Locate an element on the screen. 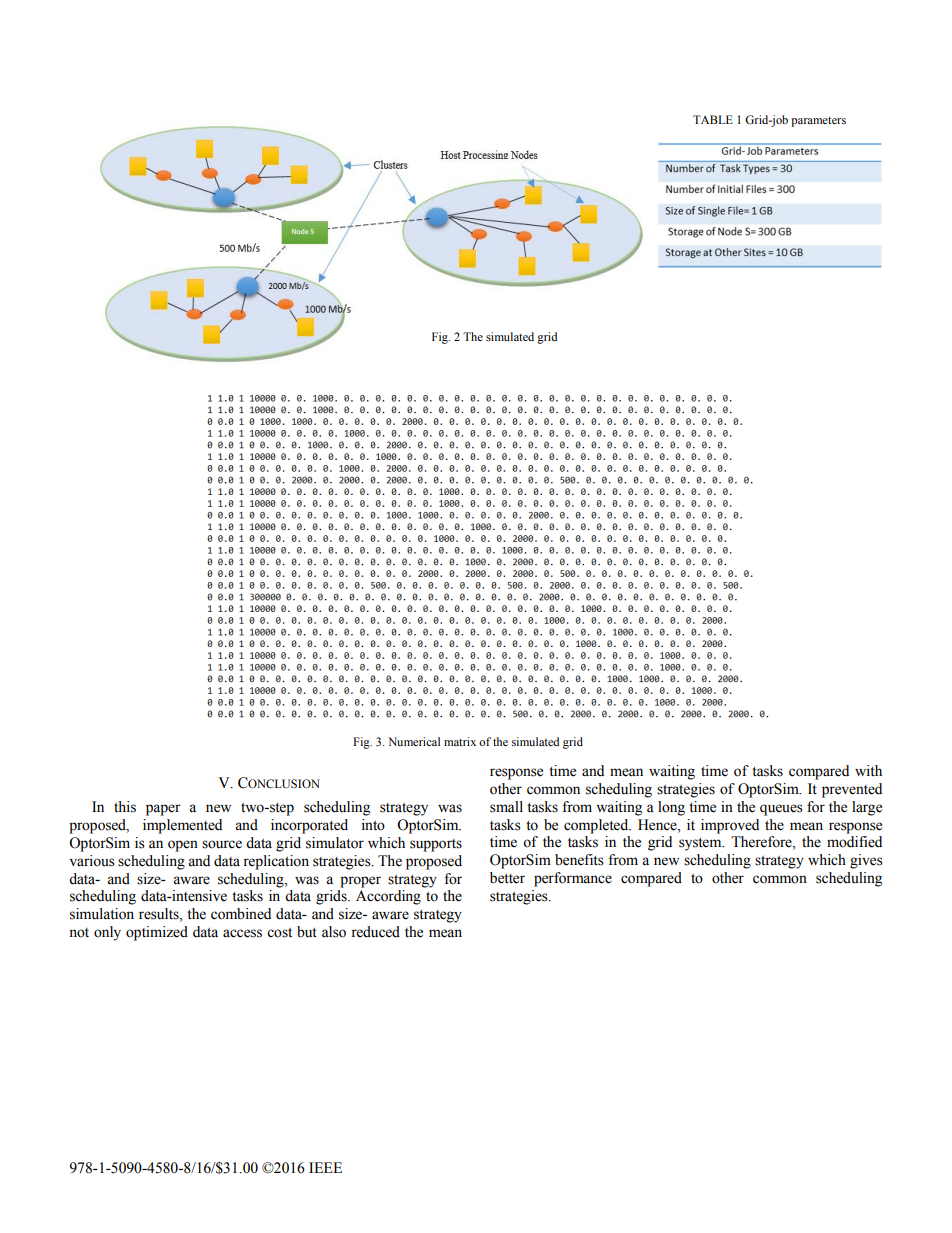 This screenshot has height=1233, width=952. better is located at coordinates (507, 878).
